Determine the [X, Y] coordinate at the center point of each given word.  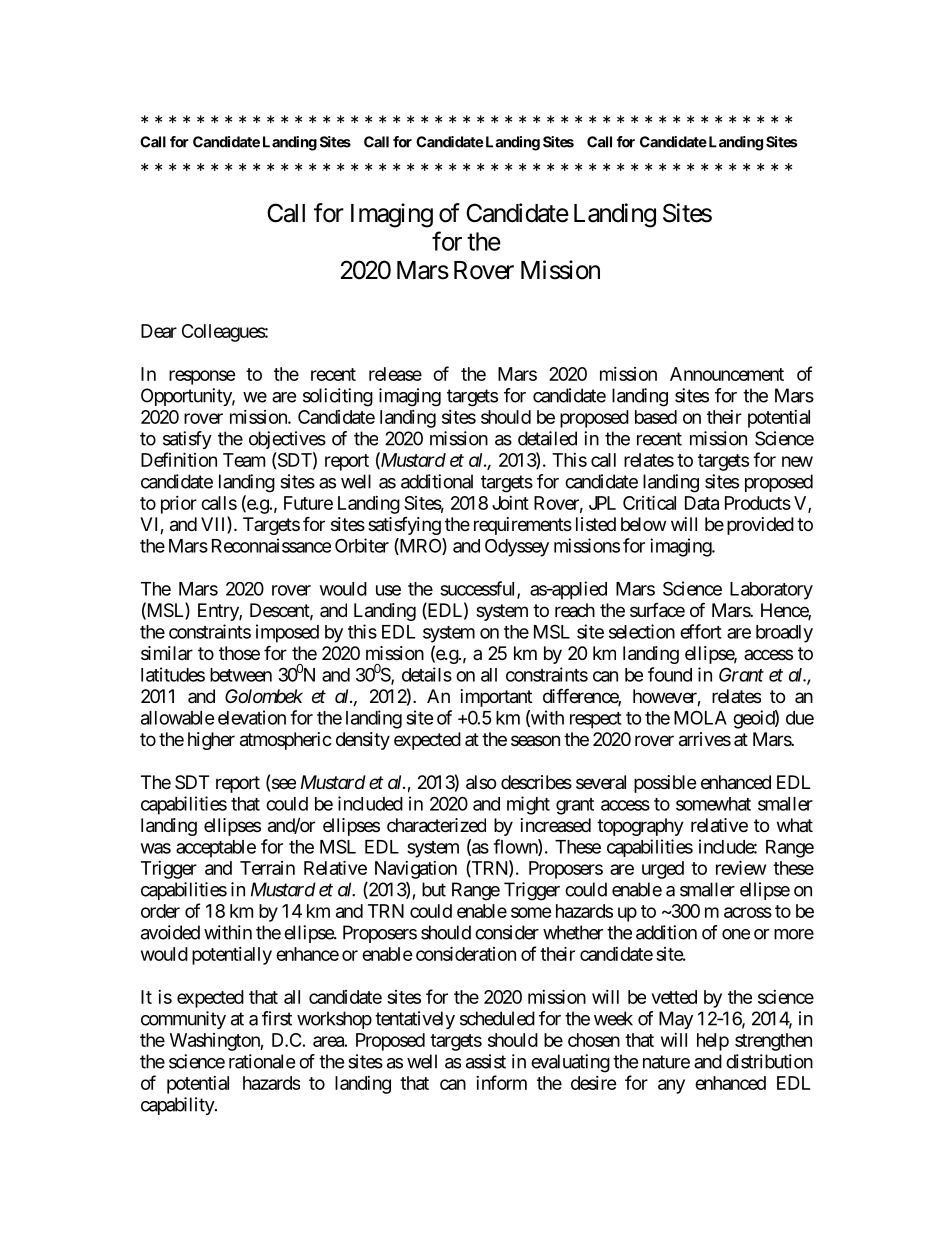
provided [760, 526]
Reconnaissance [271, 545]
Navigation [416, 870]
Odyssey [517, 548]
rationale [262, 1061]
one [736, 934]
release [395, 374]
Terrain [267, 868]
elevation [252, 717]
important [496, 698]
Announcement [727, 374]
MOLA [700, 717]
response [202, 377]
